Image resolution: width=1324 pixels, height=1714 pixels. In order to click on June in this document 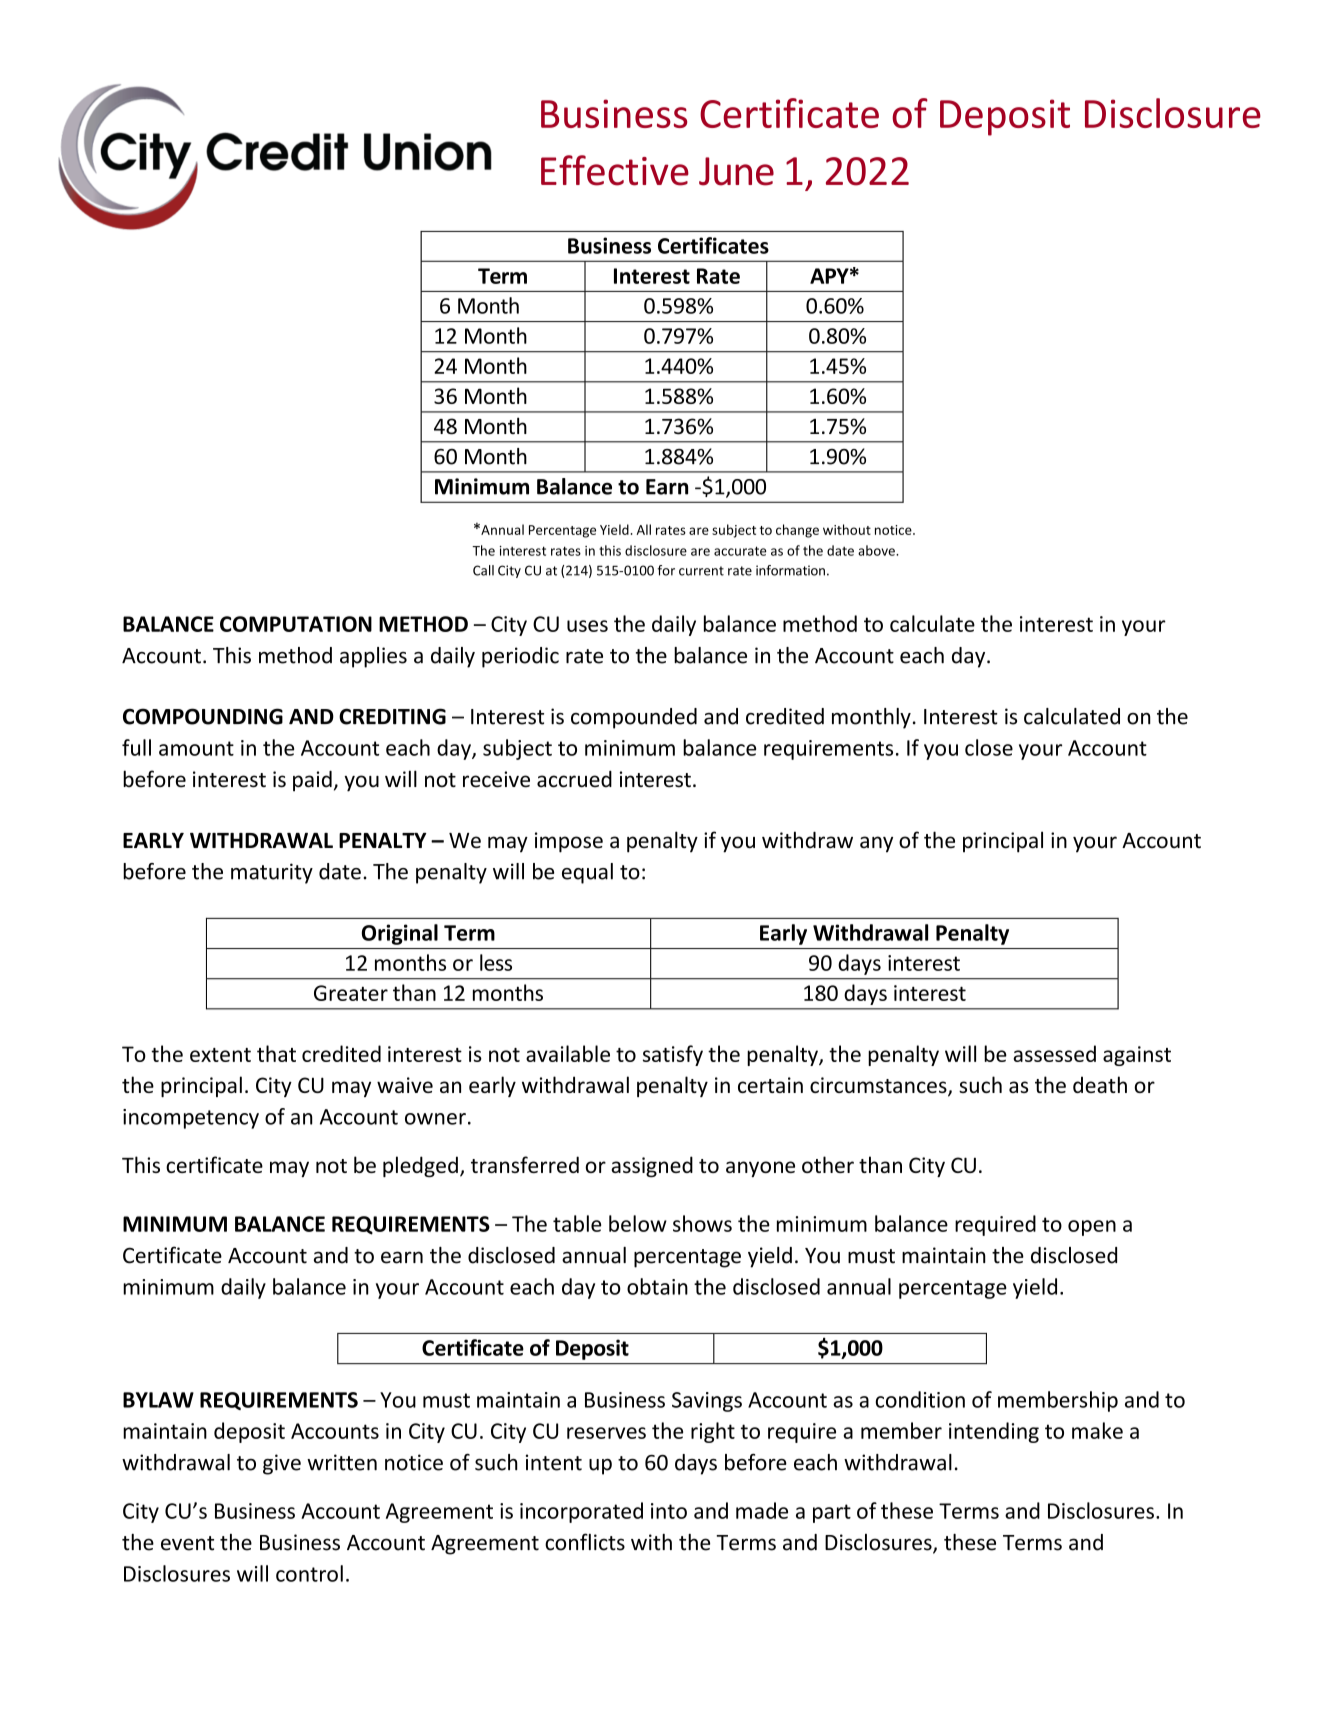, I will do `click(736, 171)`.
